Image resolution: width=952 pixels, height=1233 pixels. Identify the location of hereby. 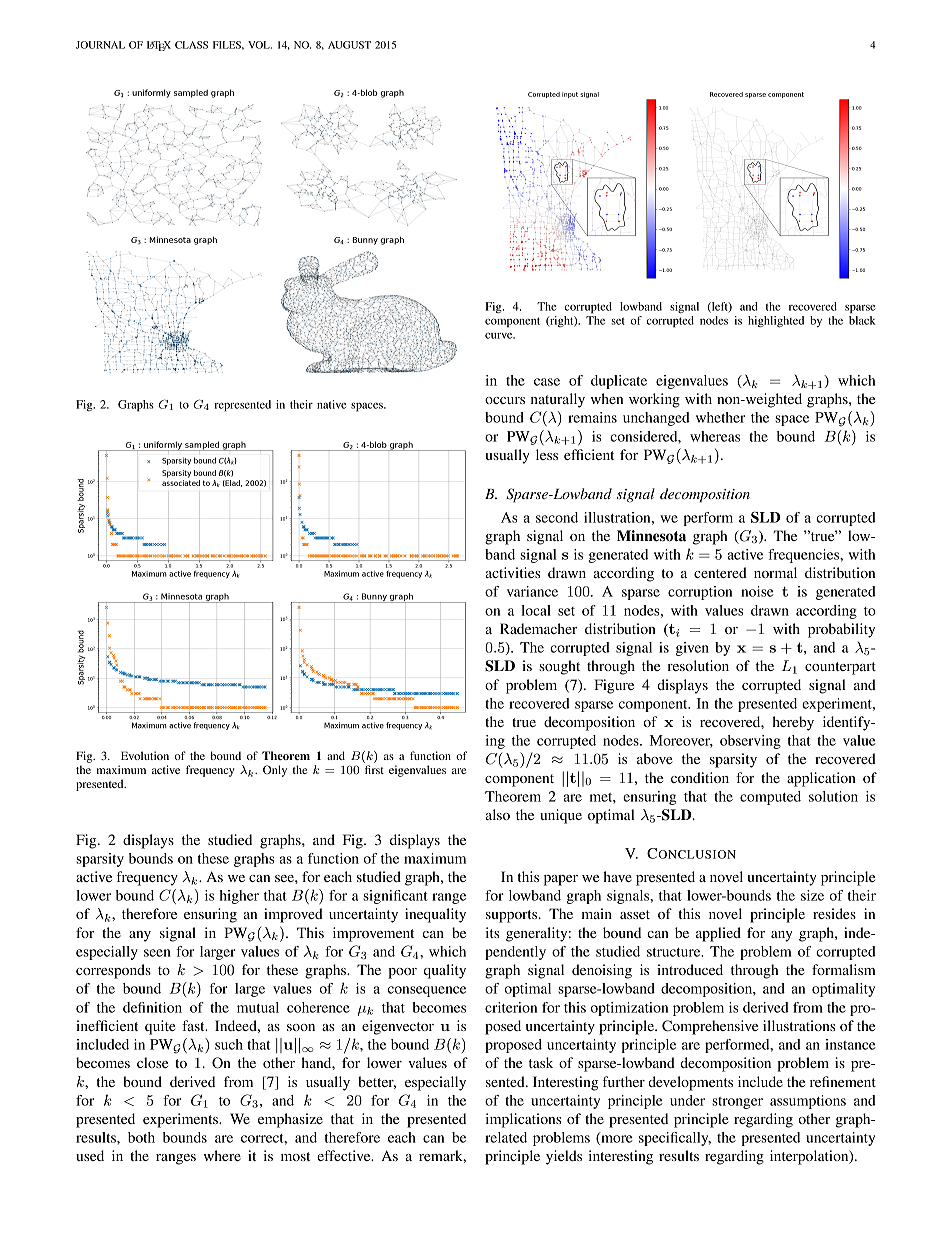
(793, 723).
